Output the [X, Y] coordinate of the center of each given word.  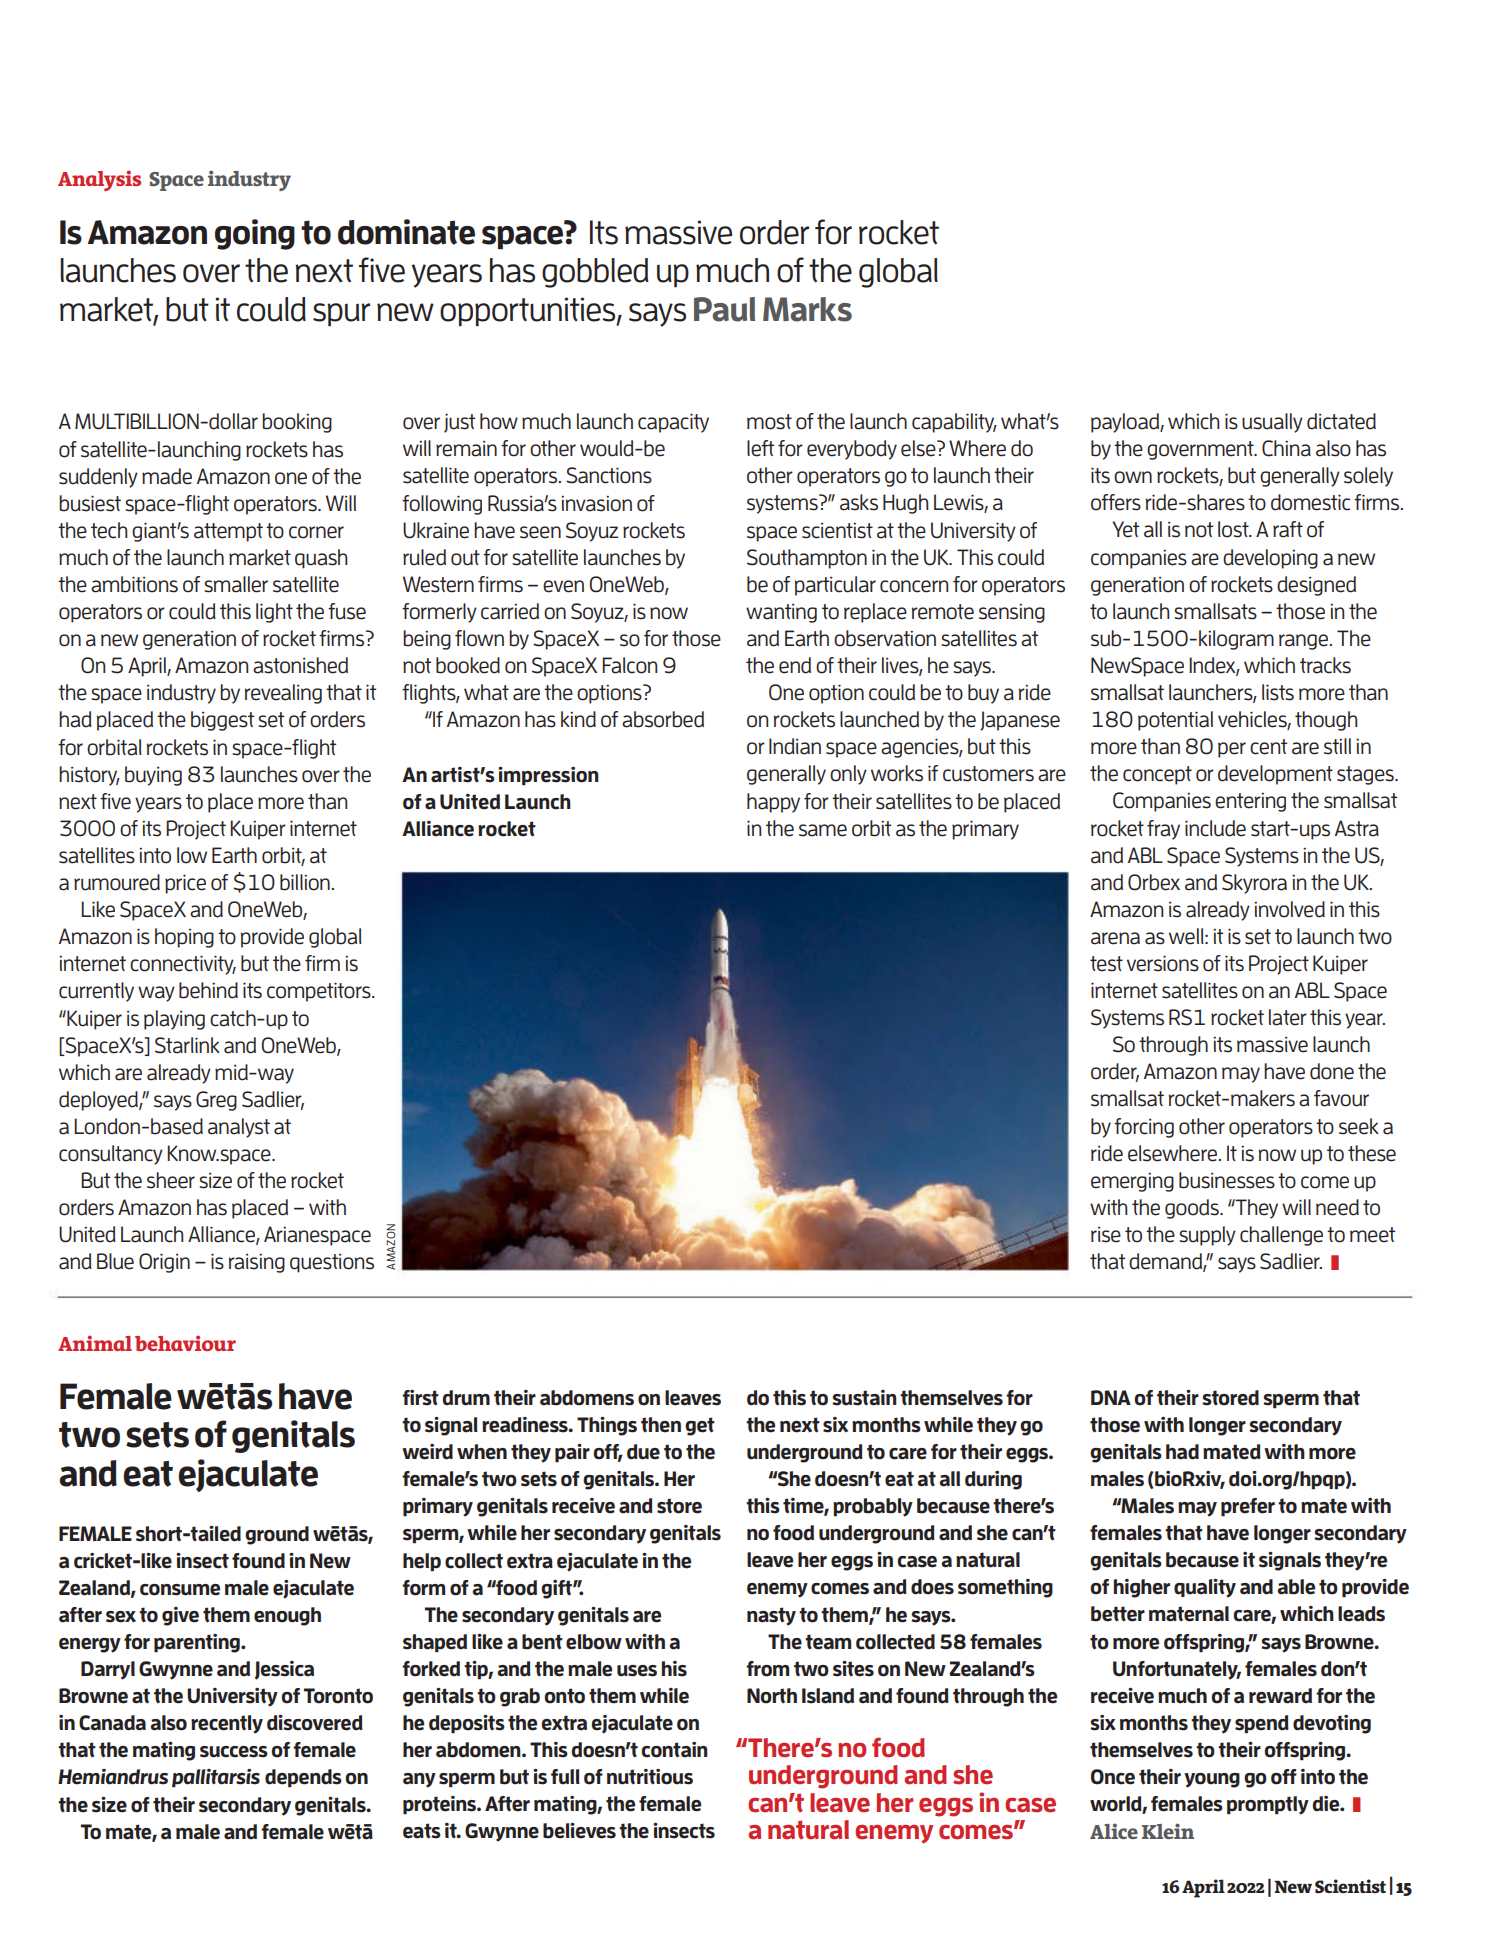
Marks [807, 309]
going [255, 234]
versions [1163, 963]
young [1212, 1780]
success [234, 1752]
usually [1272, 423]
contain [674, 1750]
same [823, 830]
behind [208, 990]
